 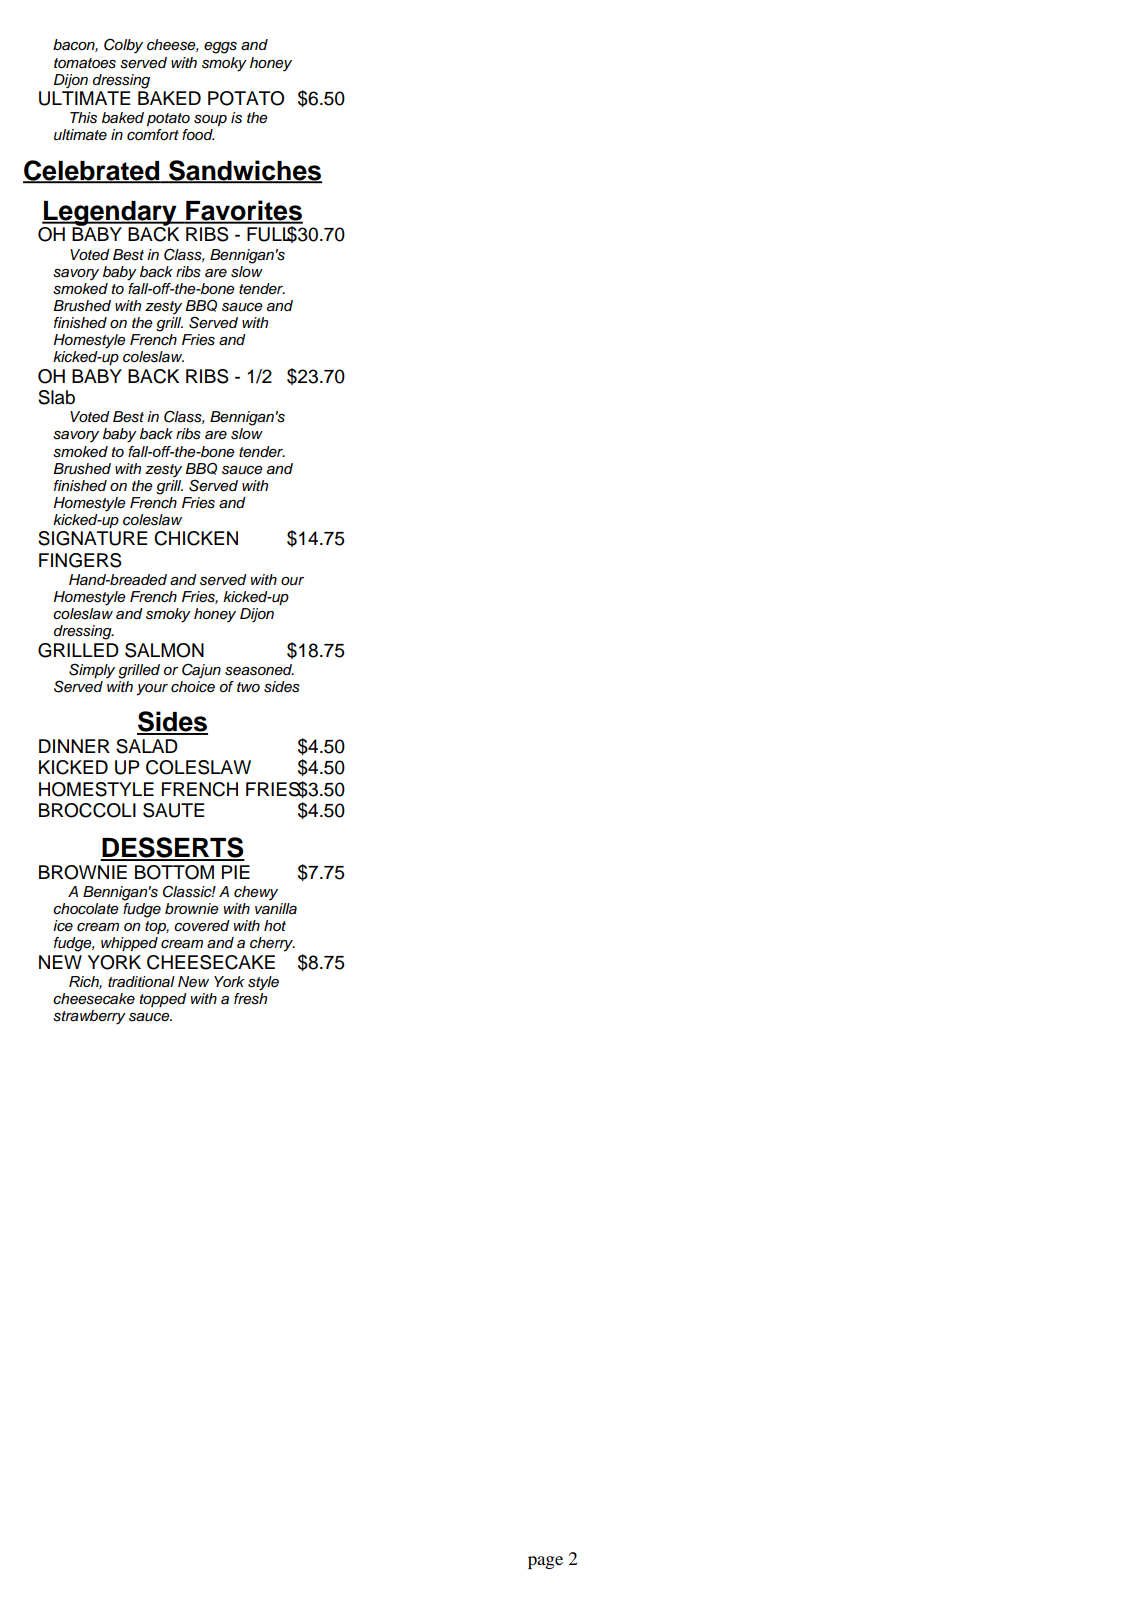 What do you see at coordinates (244, 171) in the page?
I see `Sandwiches` at bounding box center [244, 171].
